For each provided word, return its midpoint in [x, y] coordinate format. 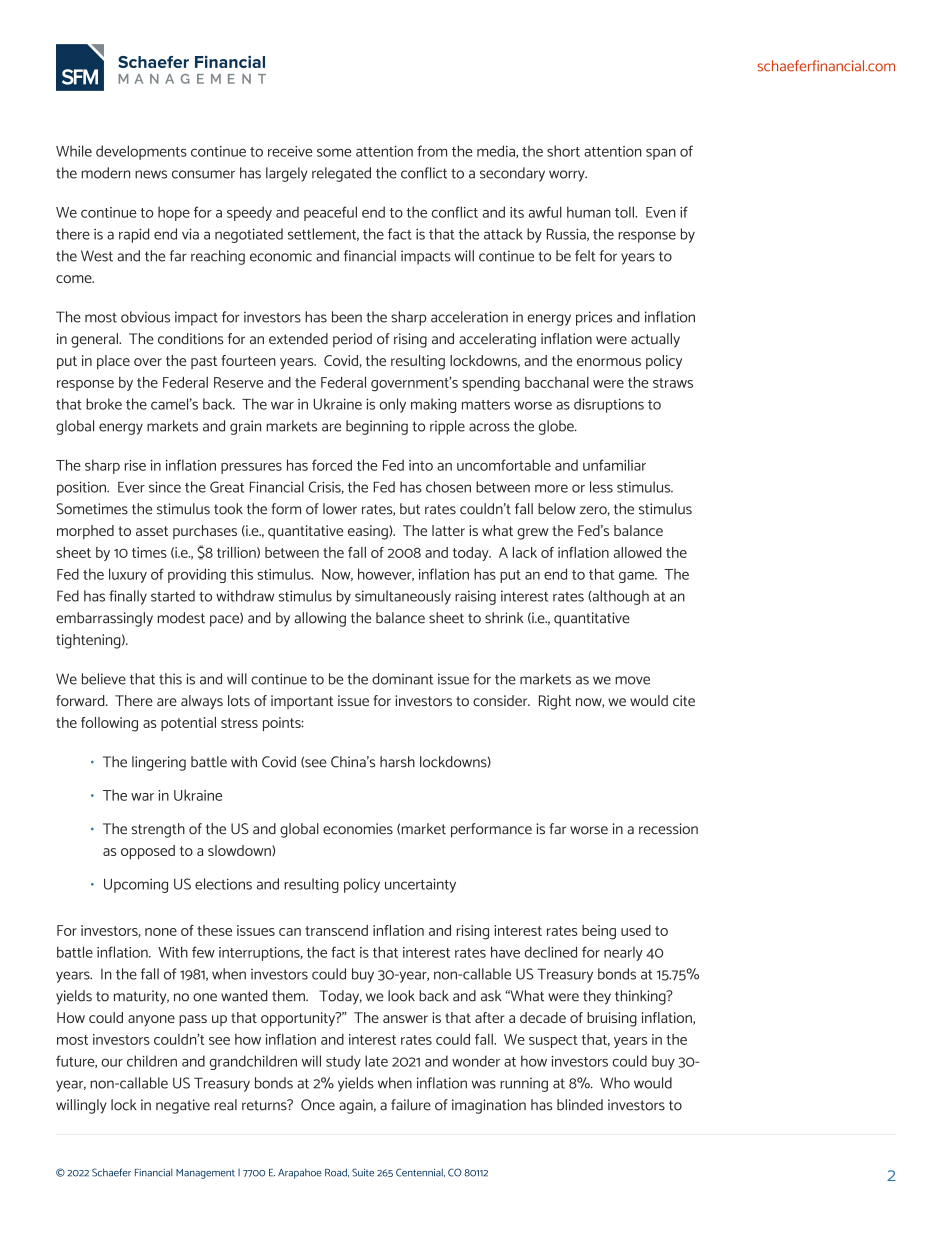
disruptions [609, 405]
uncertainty [420, 885]
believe [104, 679]
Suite [363, 1172]
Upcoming [136, 885]
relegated [341, 174]
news [151, 174]
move [632, 680]
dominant [402, 679]
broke [104, 404]
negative [183, 1106]
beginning [377, 427]
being [599, 932]
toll [625, 212]
